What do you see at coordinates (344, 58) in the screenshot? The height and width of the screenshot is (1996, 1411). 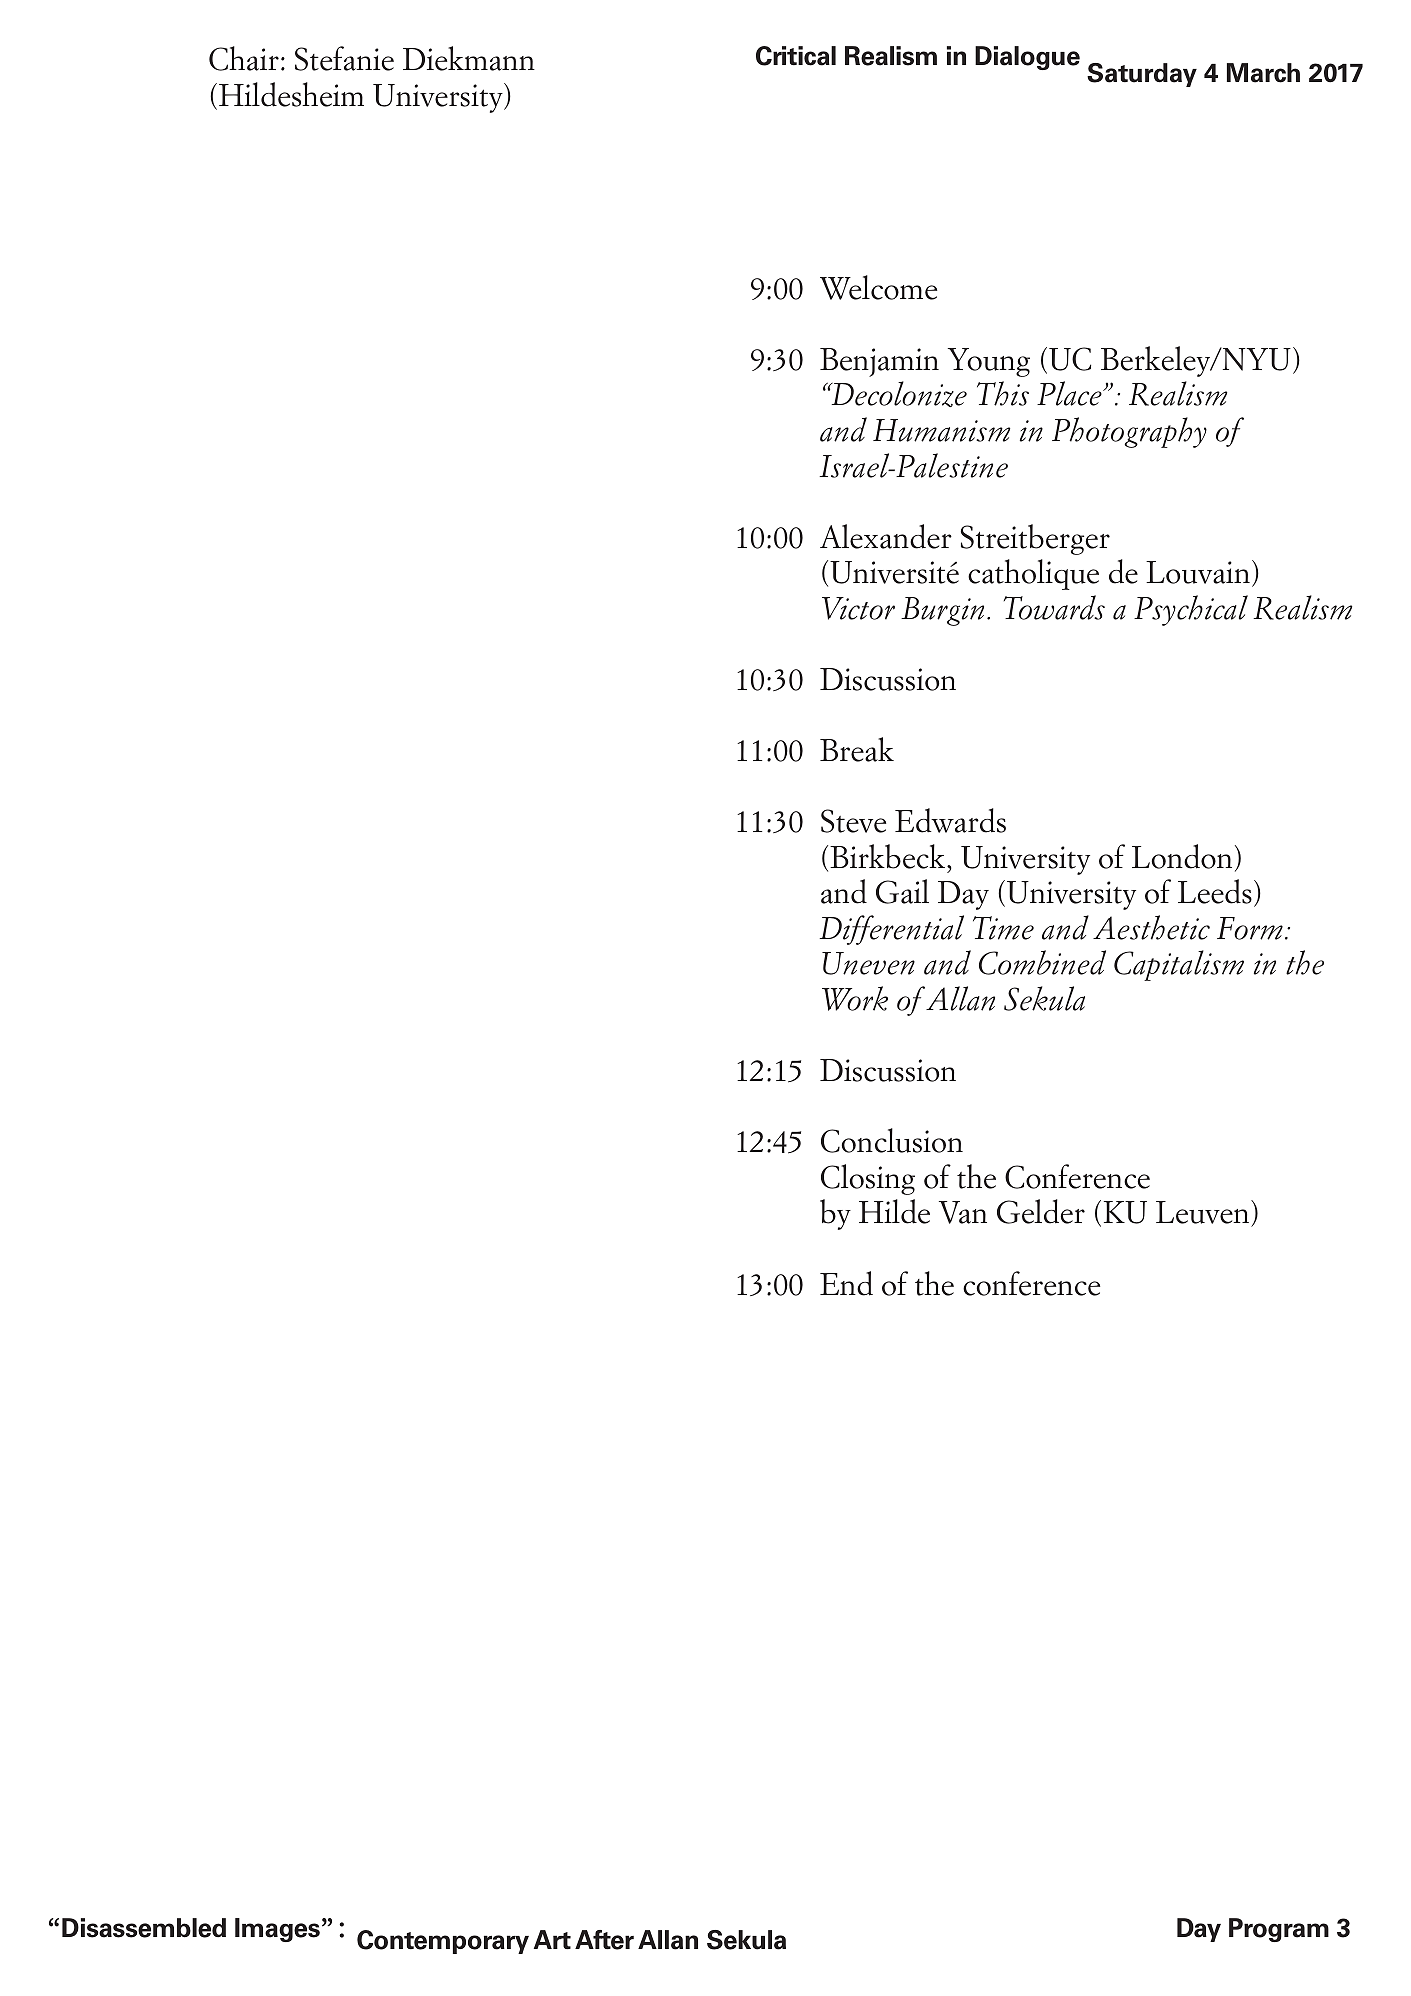 I see `Stefanie` at bounding box center [344, 58].
